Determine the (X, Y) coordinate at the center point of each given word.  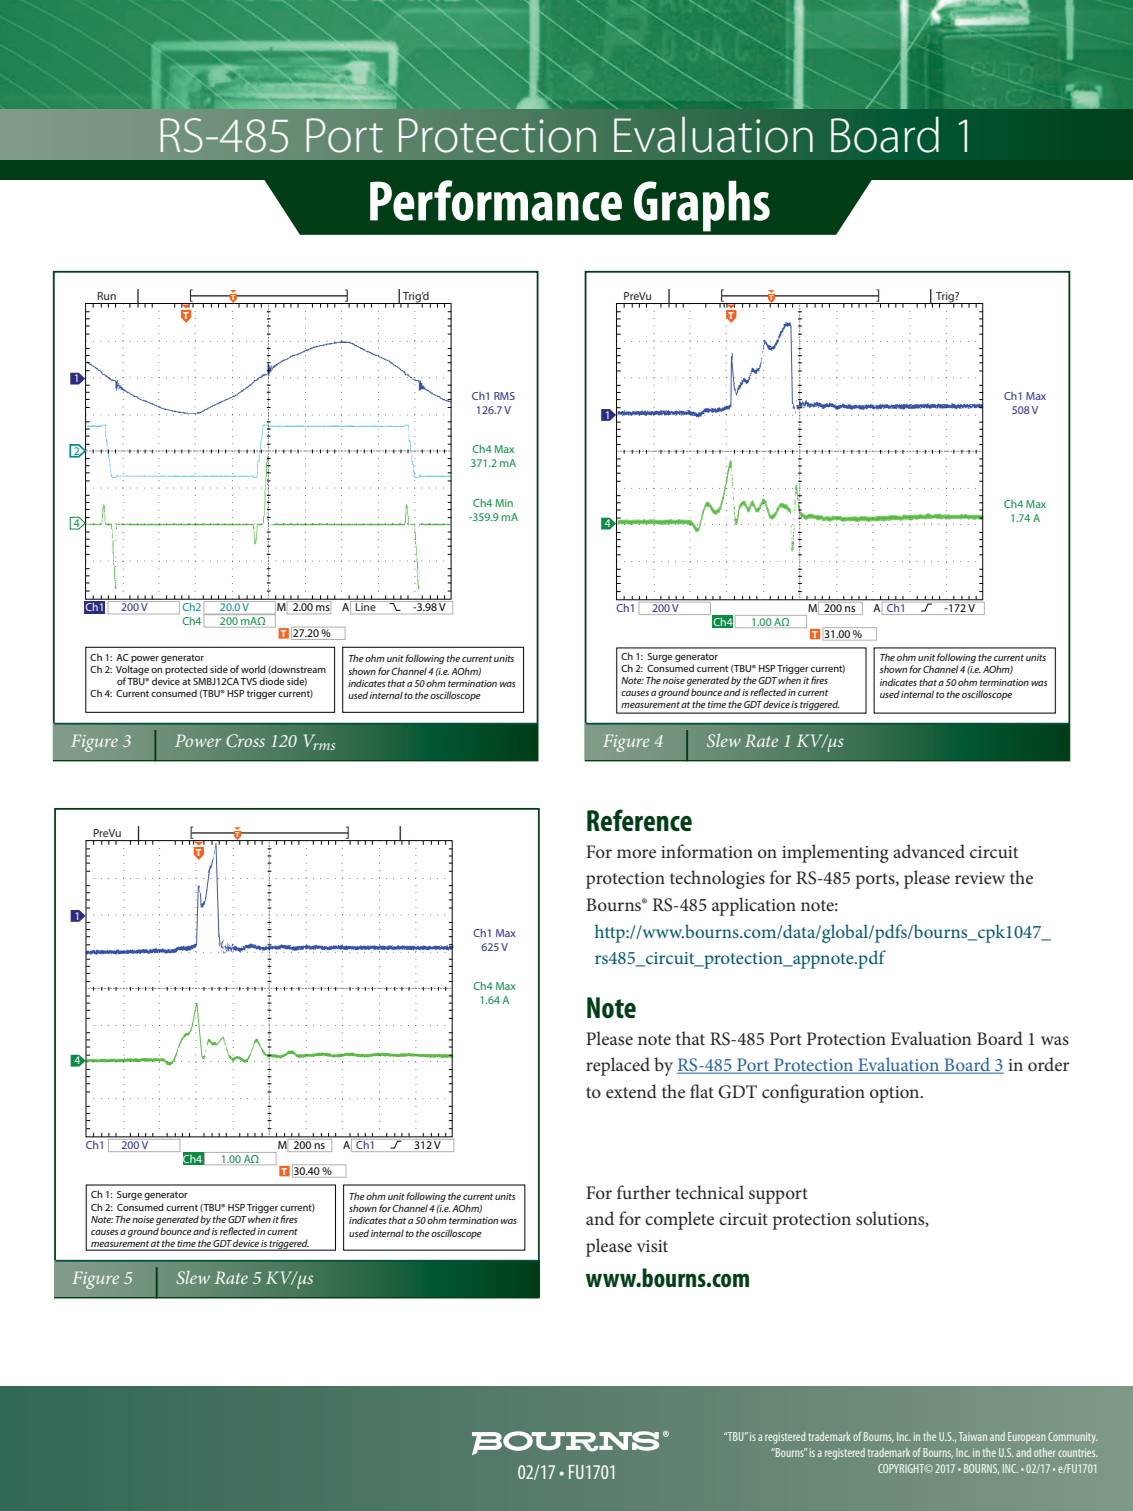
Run (106, 296)
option (896, 1094)
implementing (835, 853)
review (980, 878)
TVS (248, 681)
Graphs (702, 206)
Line (366, 606)
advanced (929, 851)
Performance (496, 200)
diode (271, 681)
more (636, 854)
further (644, 1192)
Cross (245, 740)
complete (679, 1220)
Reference (639, 820)
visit (652, 1246)
